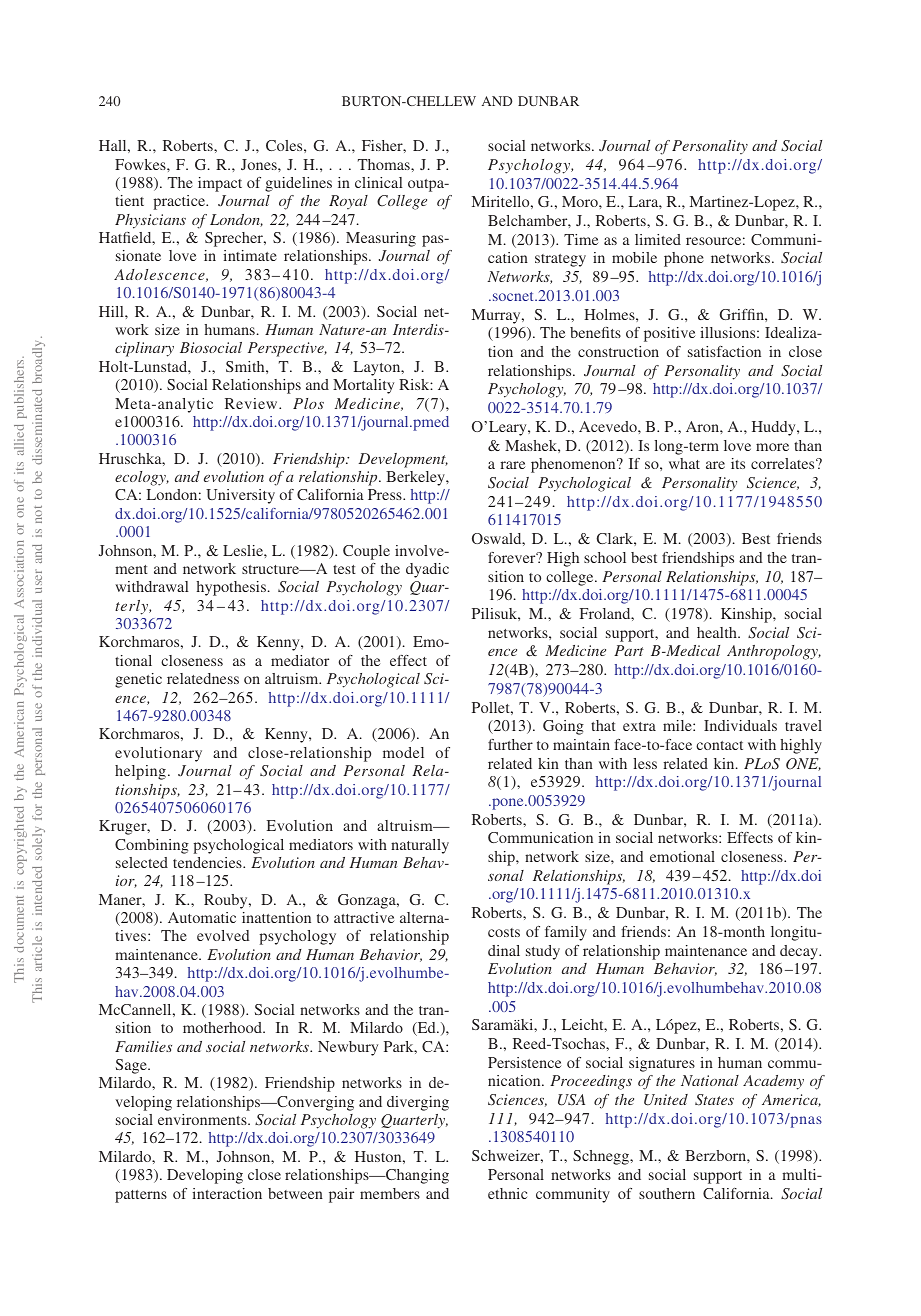 The width and height of the page is (921, 1316). I want to click on patterns, so click(141, 1196).
